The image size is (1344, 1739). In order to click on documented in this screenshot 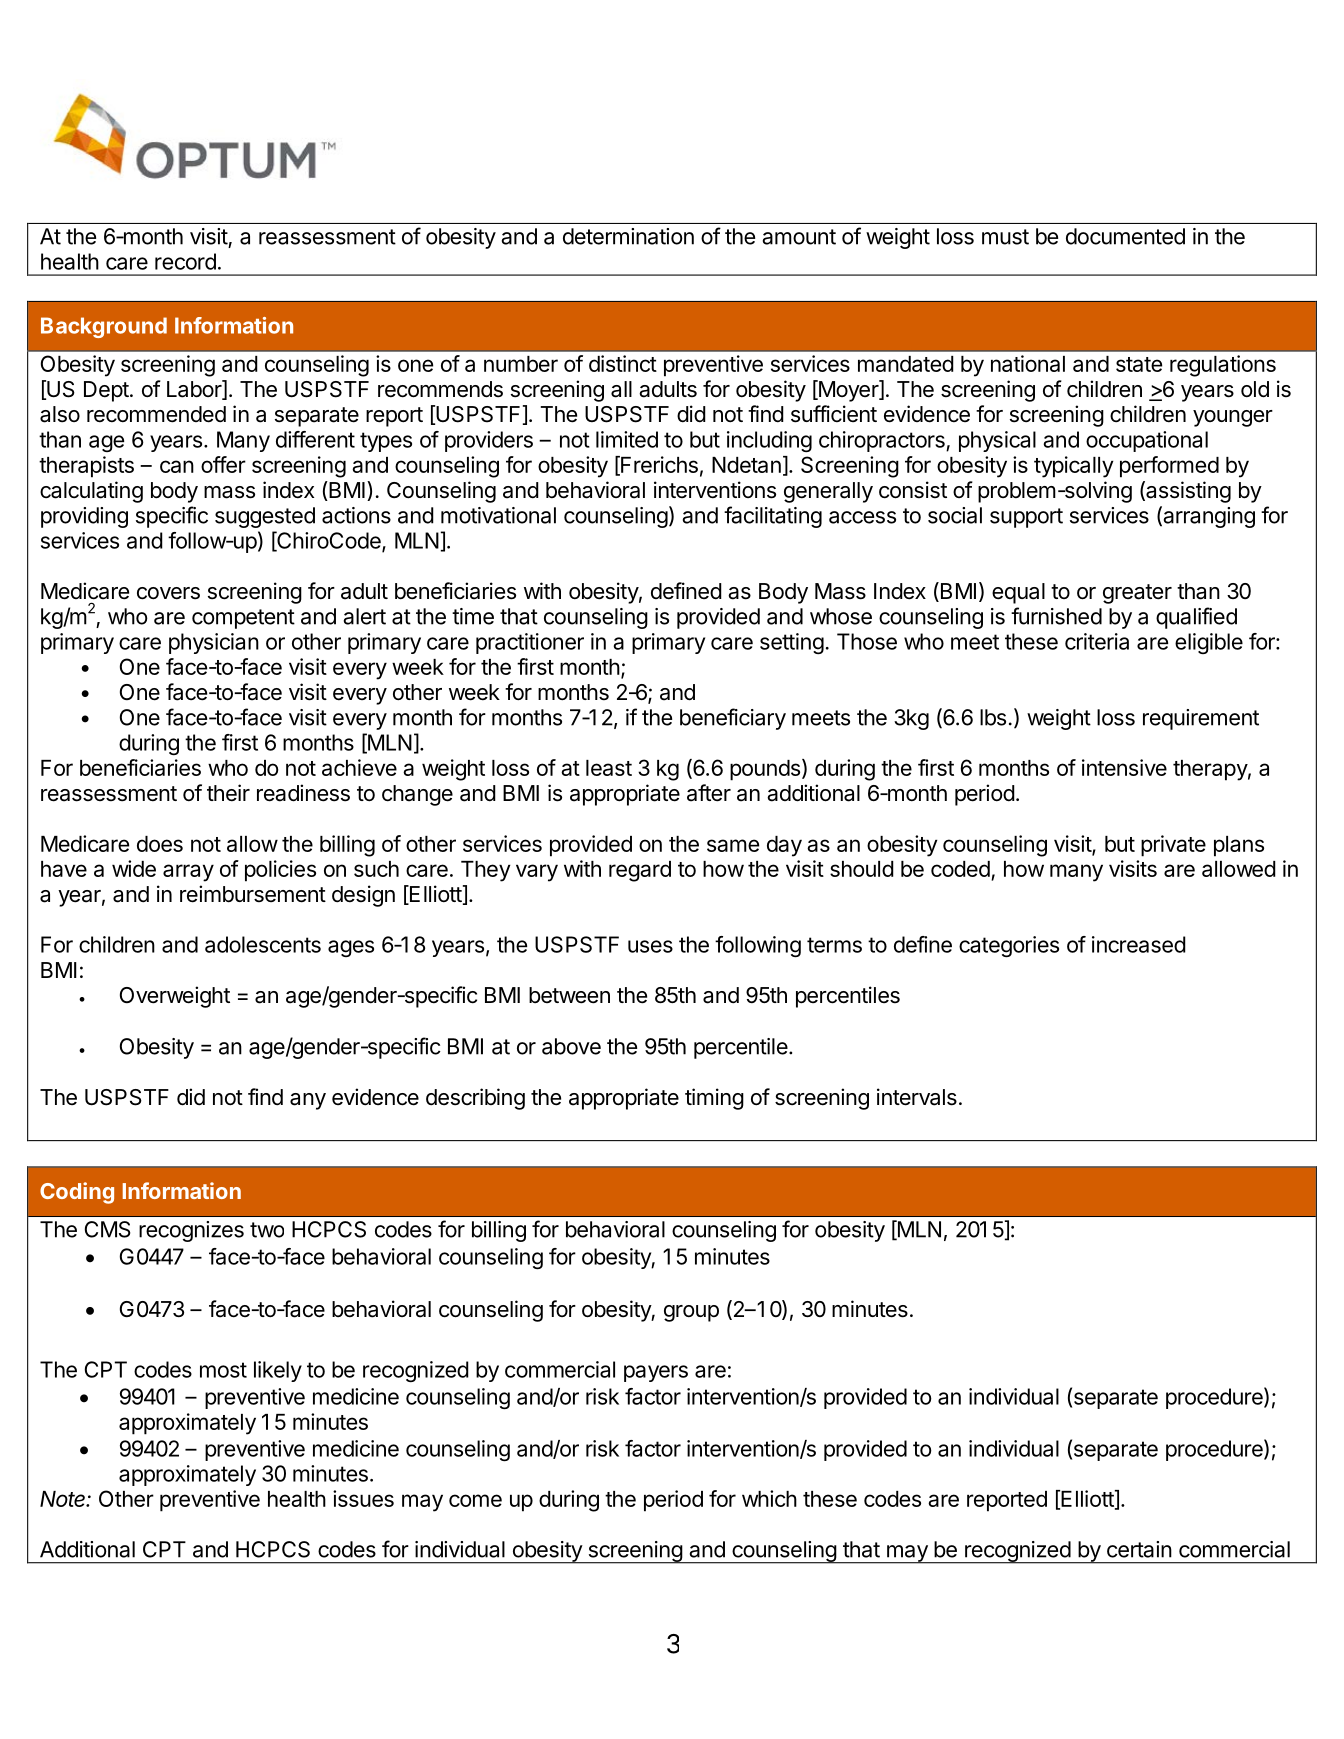, I will do `click(1125, 236)`.
